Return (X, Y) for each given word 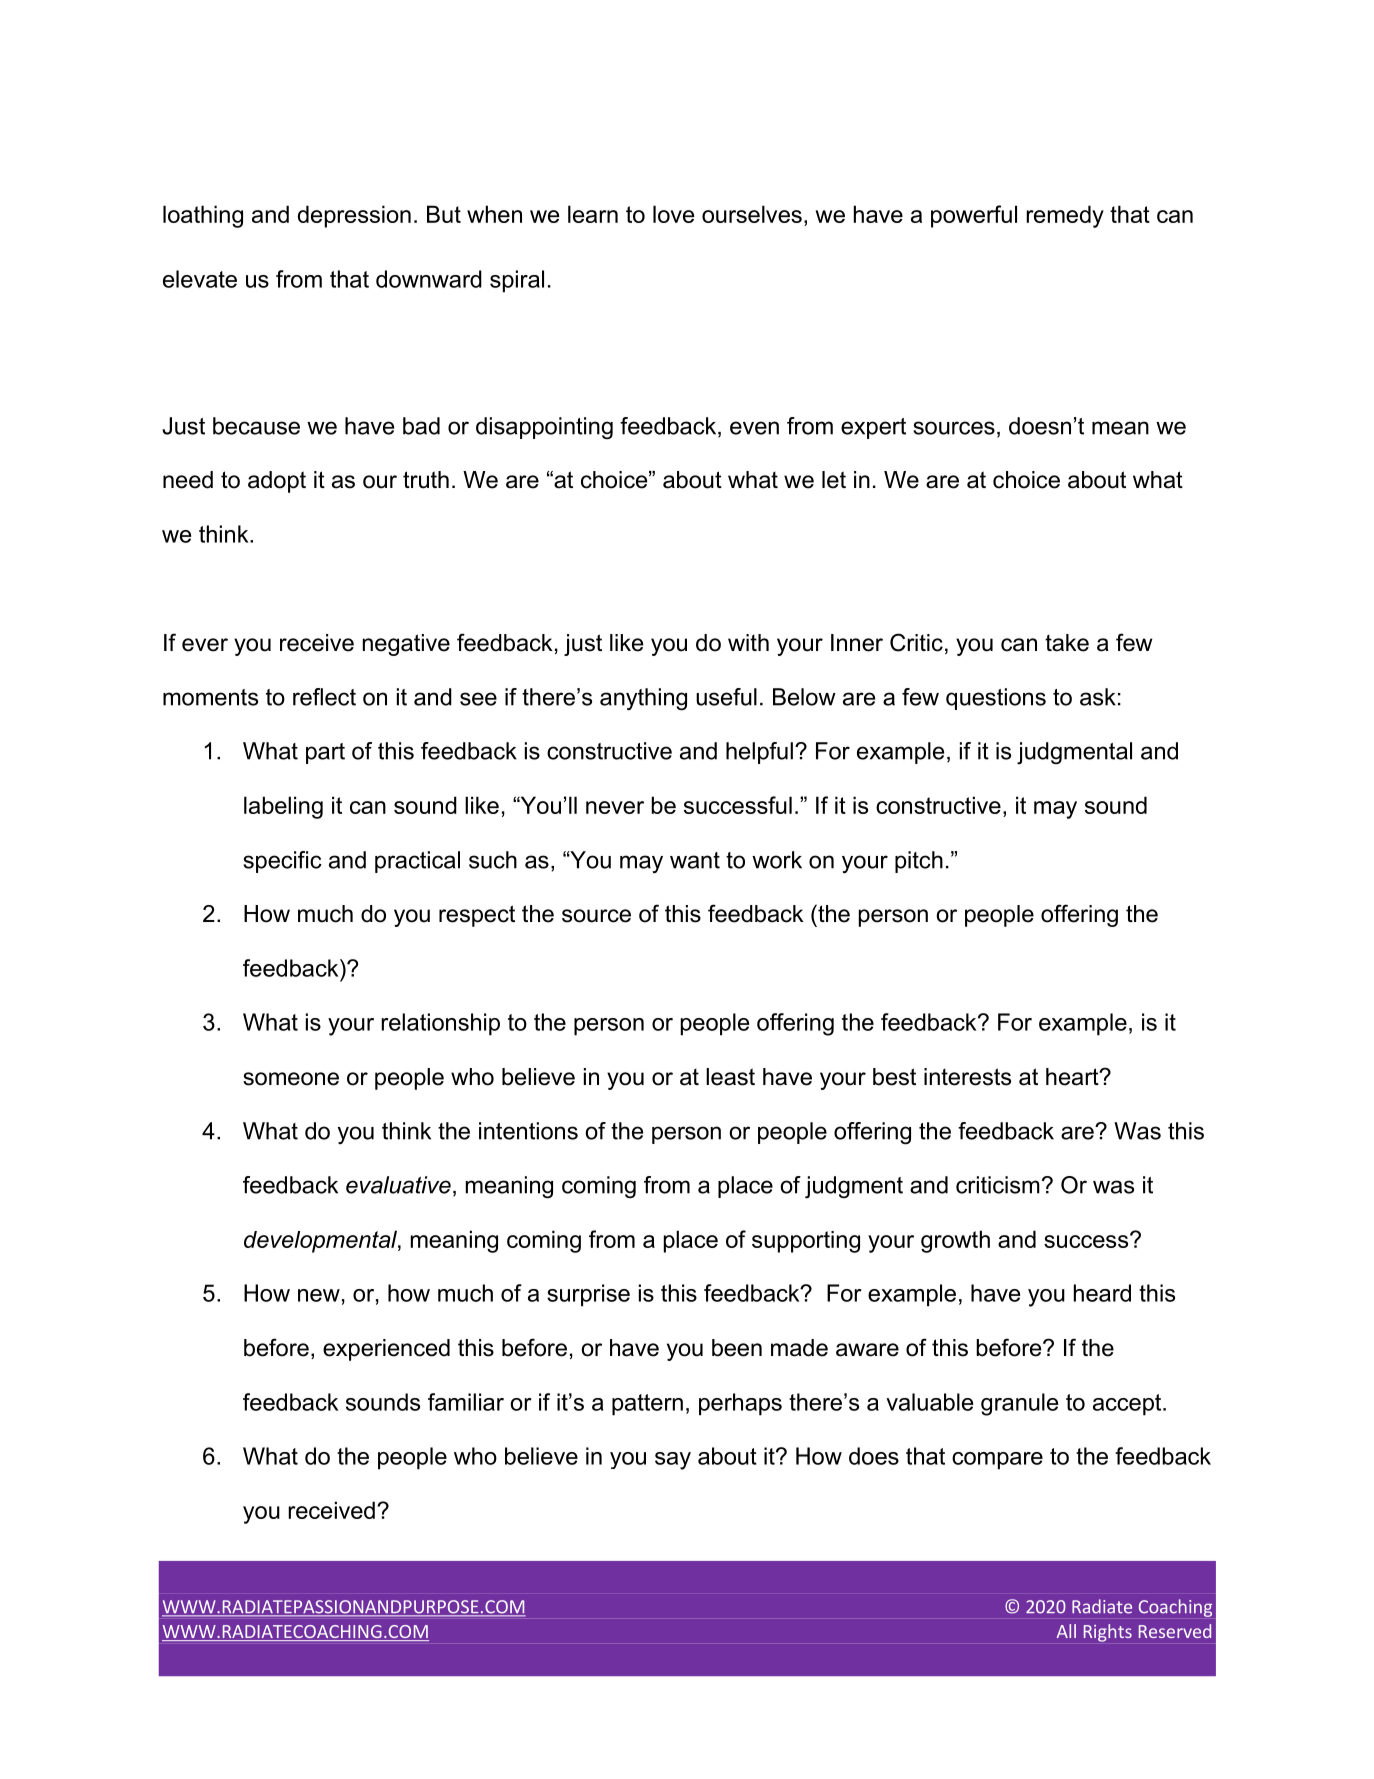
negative (406, 645)
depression (354, 216)
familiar (466, 1402)
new (319, 1295)
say (673, 1461)
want (695, 860)
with (748, 642)
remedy (1065, 216)
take (1067, 643)
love (673, 214)
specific (282, 862)
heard (1102, 1293)
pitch (919, 862)
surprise (588, 1295)
